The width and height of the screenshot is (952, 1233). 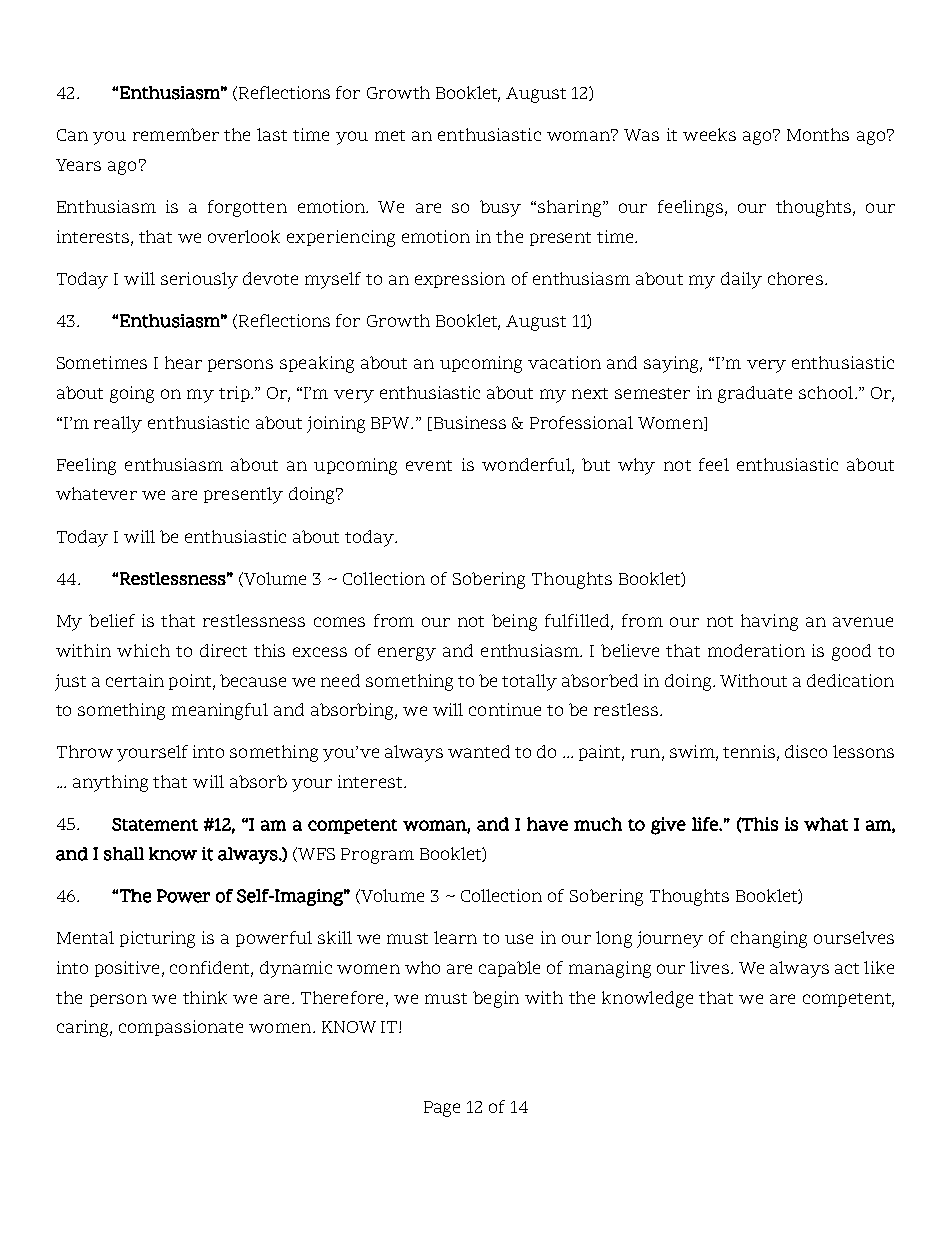 I want to click on being, so click(x=514, y=622).
